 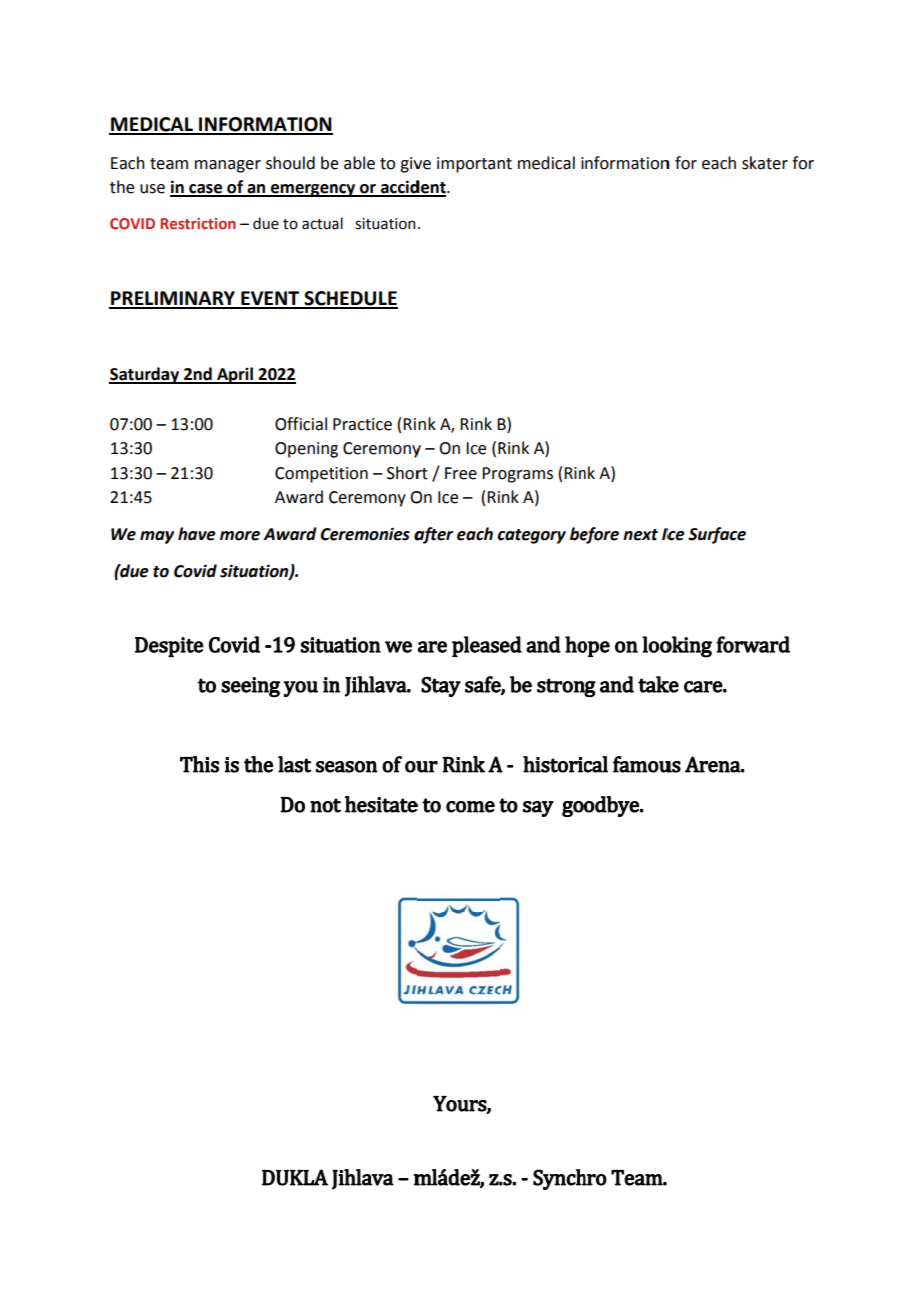 I want to click on able, so click(x=359, y=163).
